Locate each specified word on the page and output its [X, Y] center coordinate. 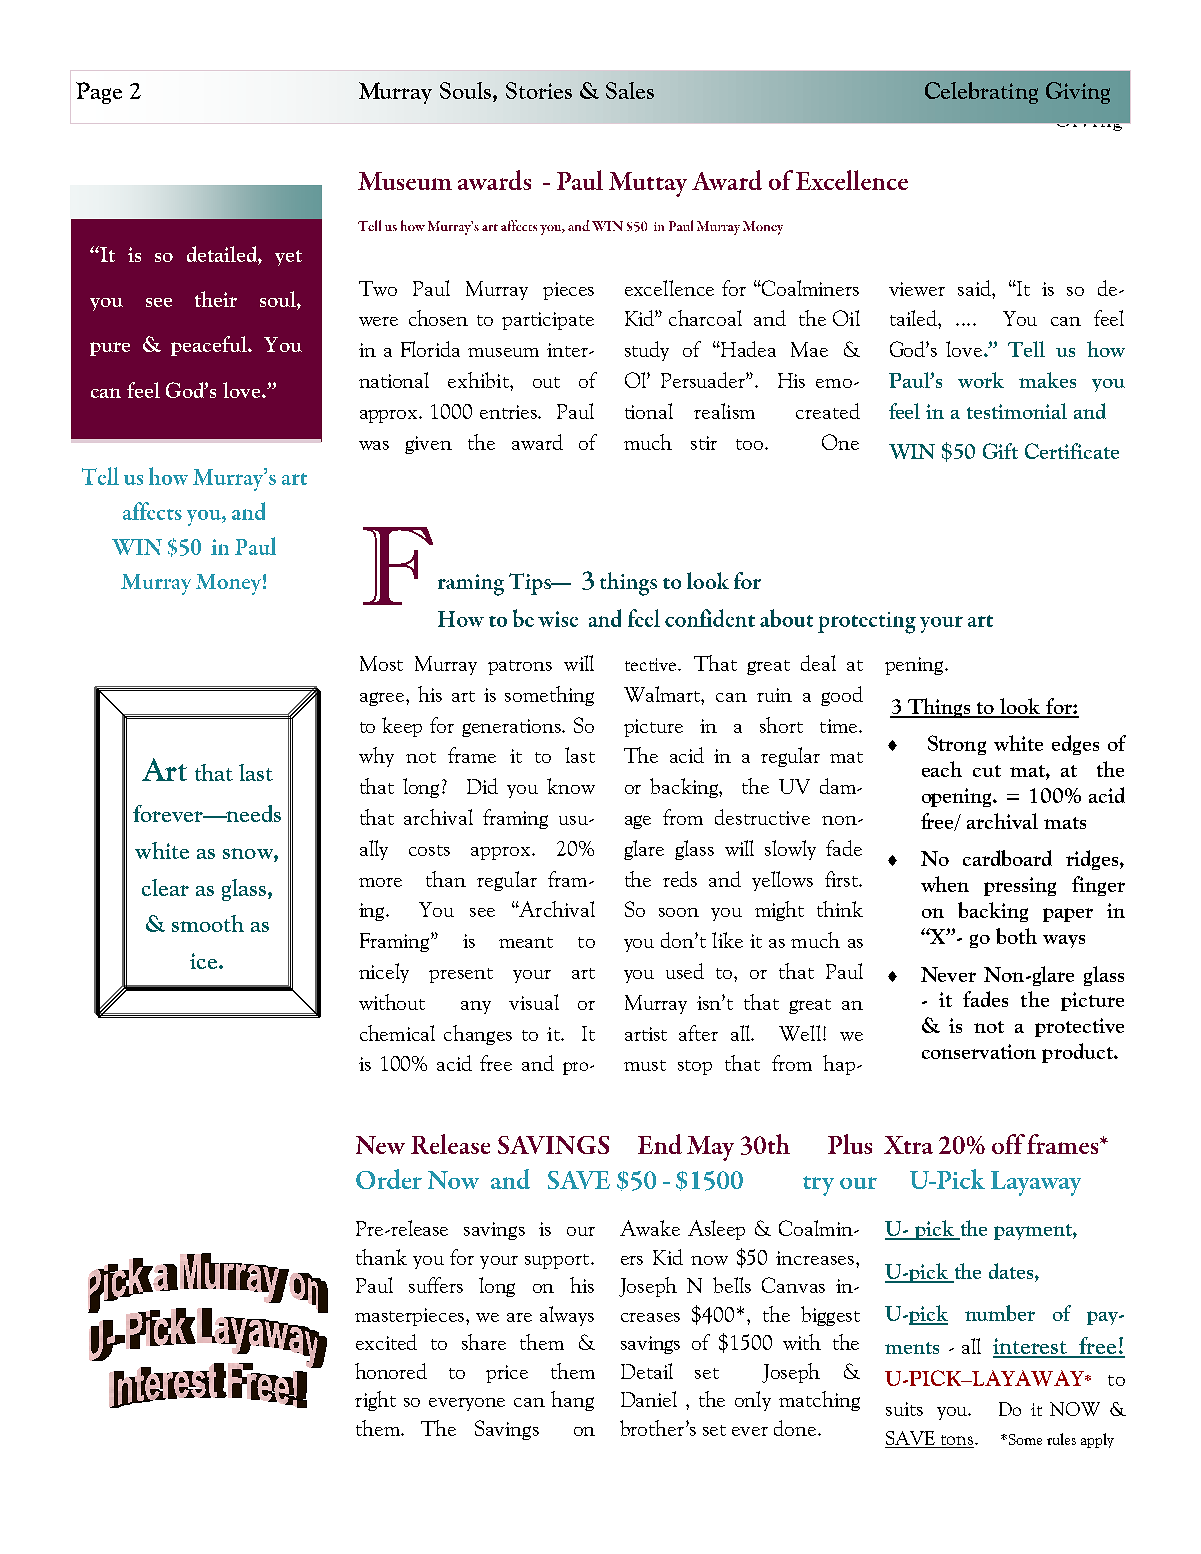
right [375, 1401]
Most [381, 663]
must [645, 1065]
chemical [397, 1033]
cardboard [1007, 858]
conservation [979, 1051]
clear [165, 887]
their [216, 299]
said [975, 288]
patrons [520, 667]
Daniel [649, 1399]
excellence [669, 288]
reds [680, 879]
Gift [1000, 451]
